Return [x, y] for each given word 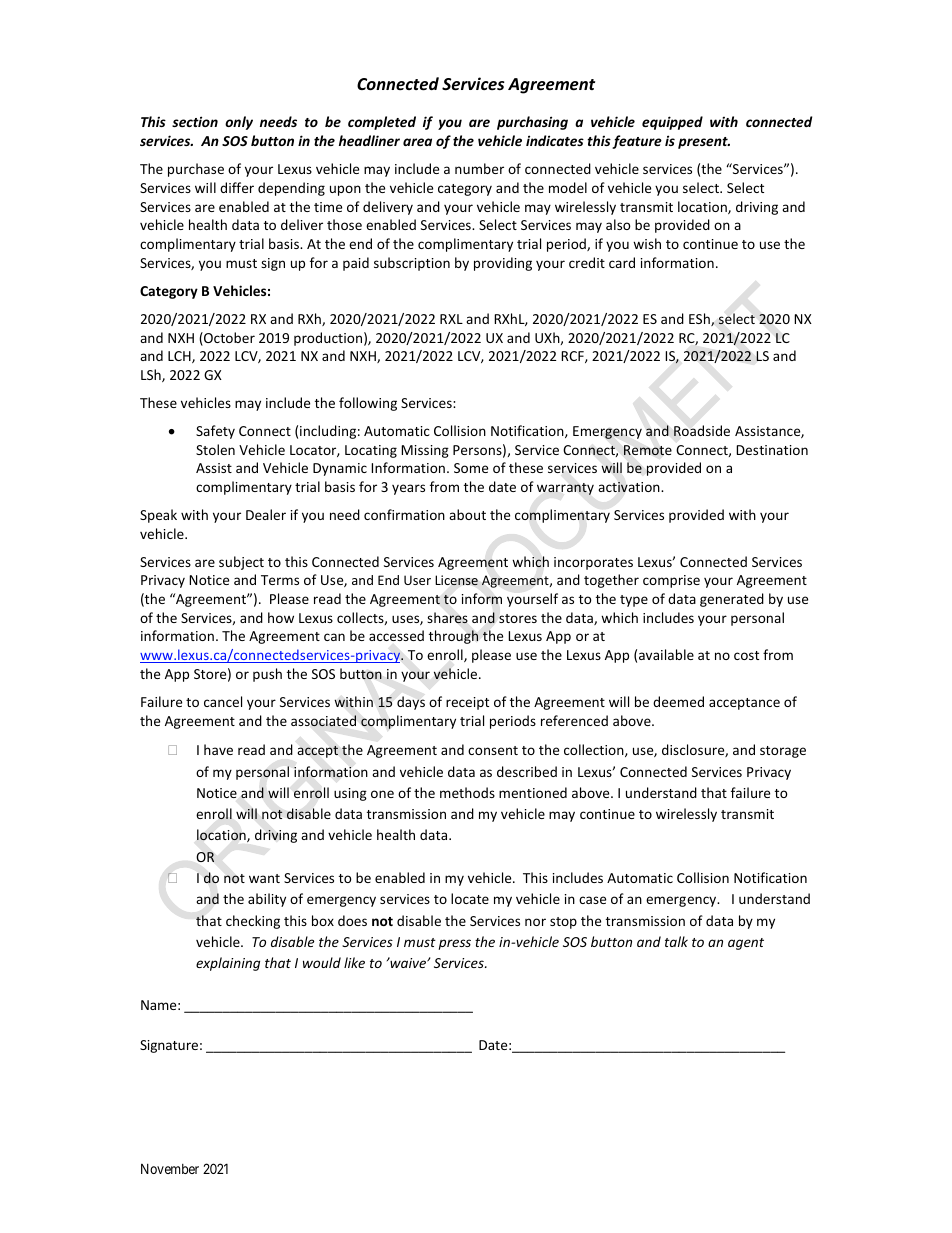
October [228, 339]
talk [676, 941]
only [239, 123]
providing [503, 264]
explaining [228, 964]
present [704, 143]
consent [493, 750]
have [218, 749]
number [479, 168]
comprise [671, 581]
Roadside [702, 430]
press [455, 944]
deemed [678, 701]
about [467, 514]
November [170, 1169]
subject [241, 563]
